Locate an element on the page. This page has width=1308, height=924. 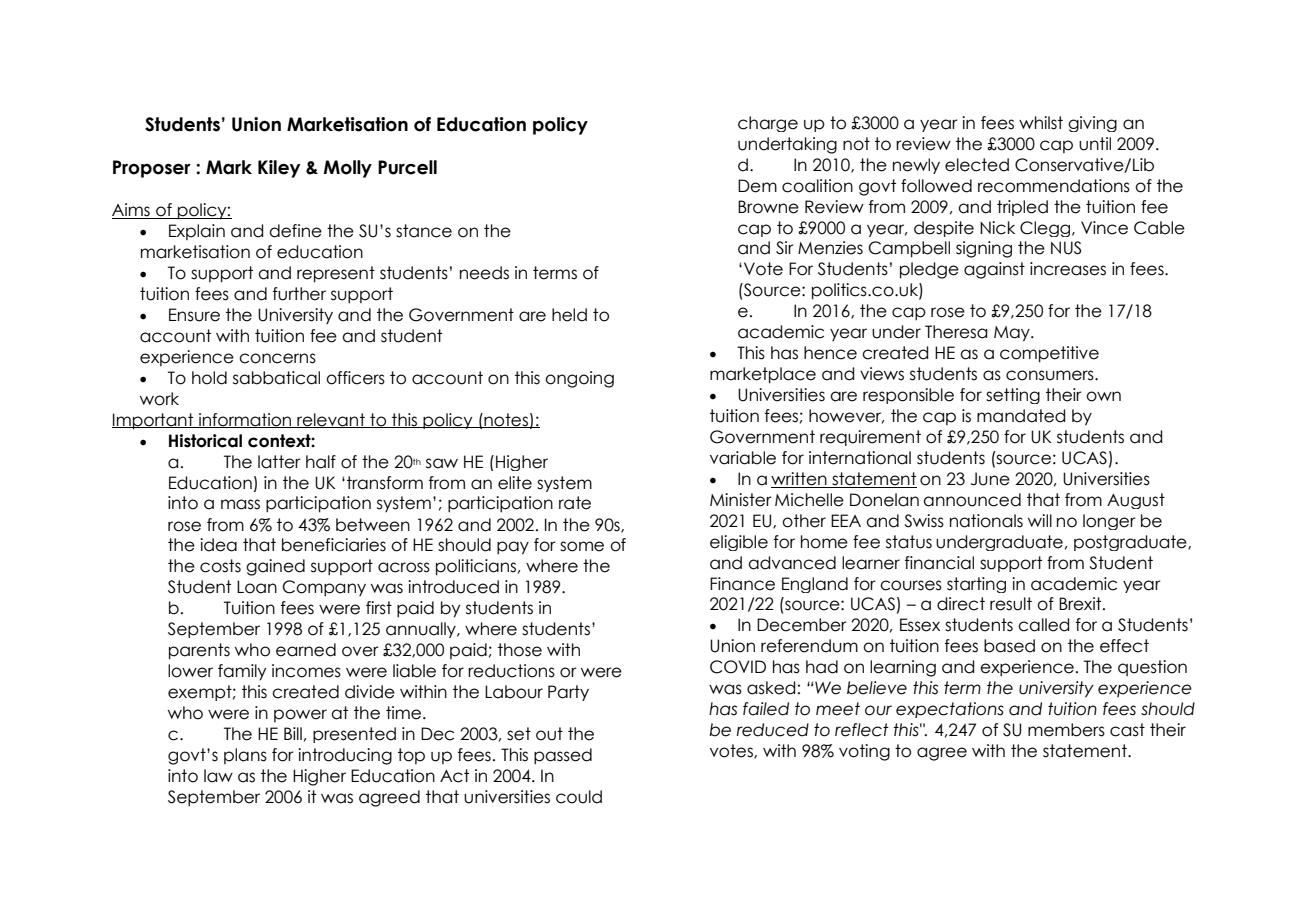
ongoing is located at coordinates (579, 379).
